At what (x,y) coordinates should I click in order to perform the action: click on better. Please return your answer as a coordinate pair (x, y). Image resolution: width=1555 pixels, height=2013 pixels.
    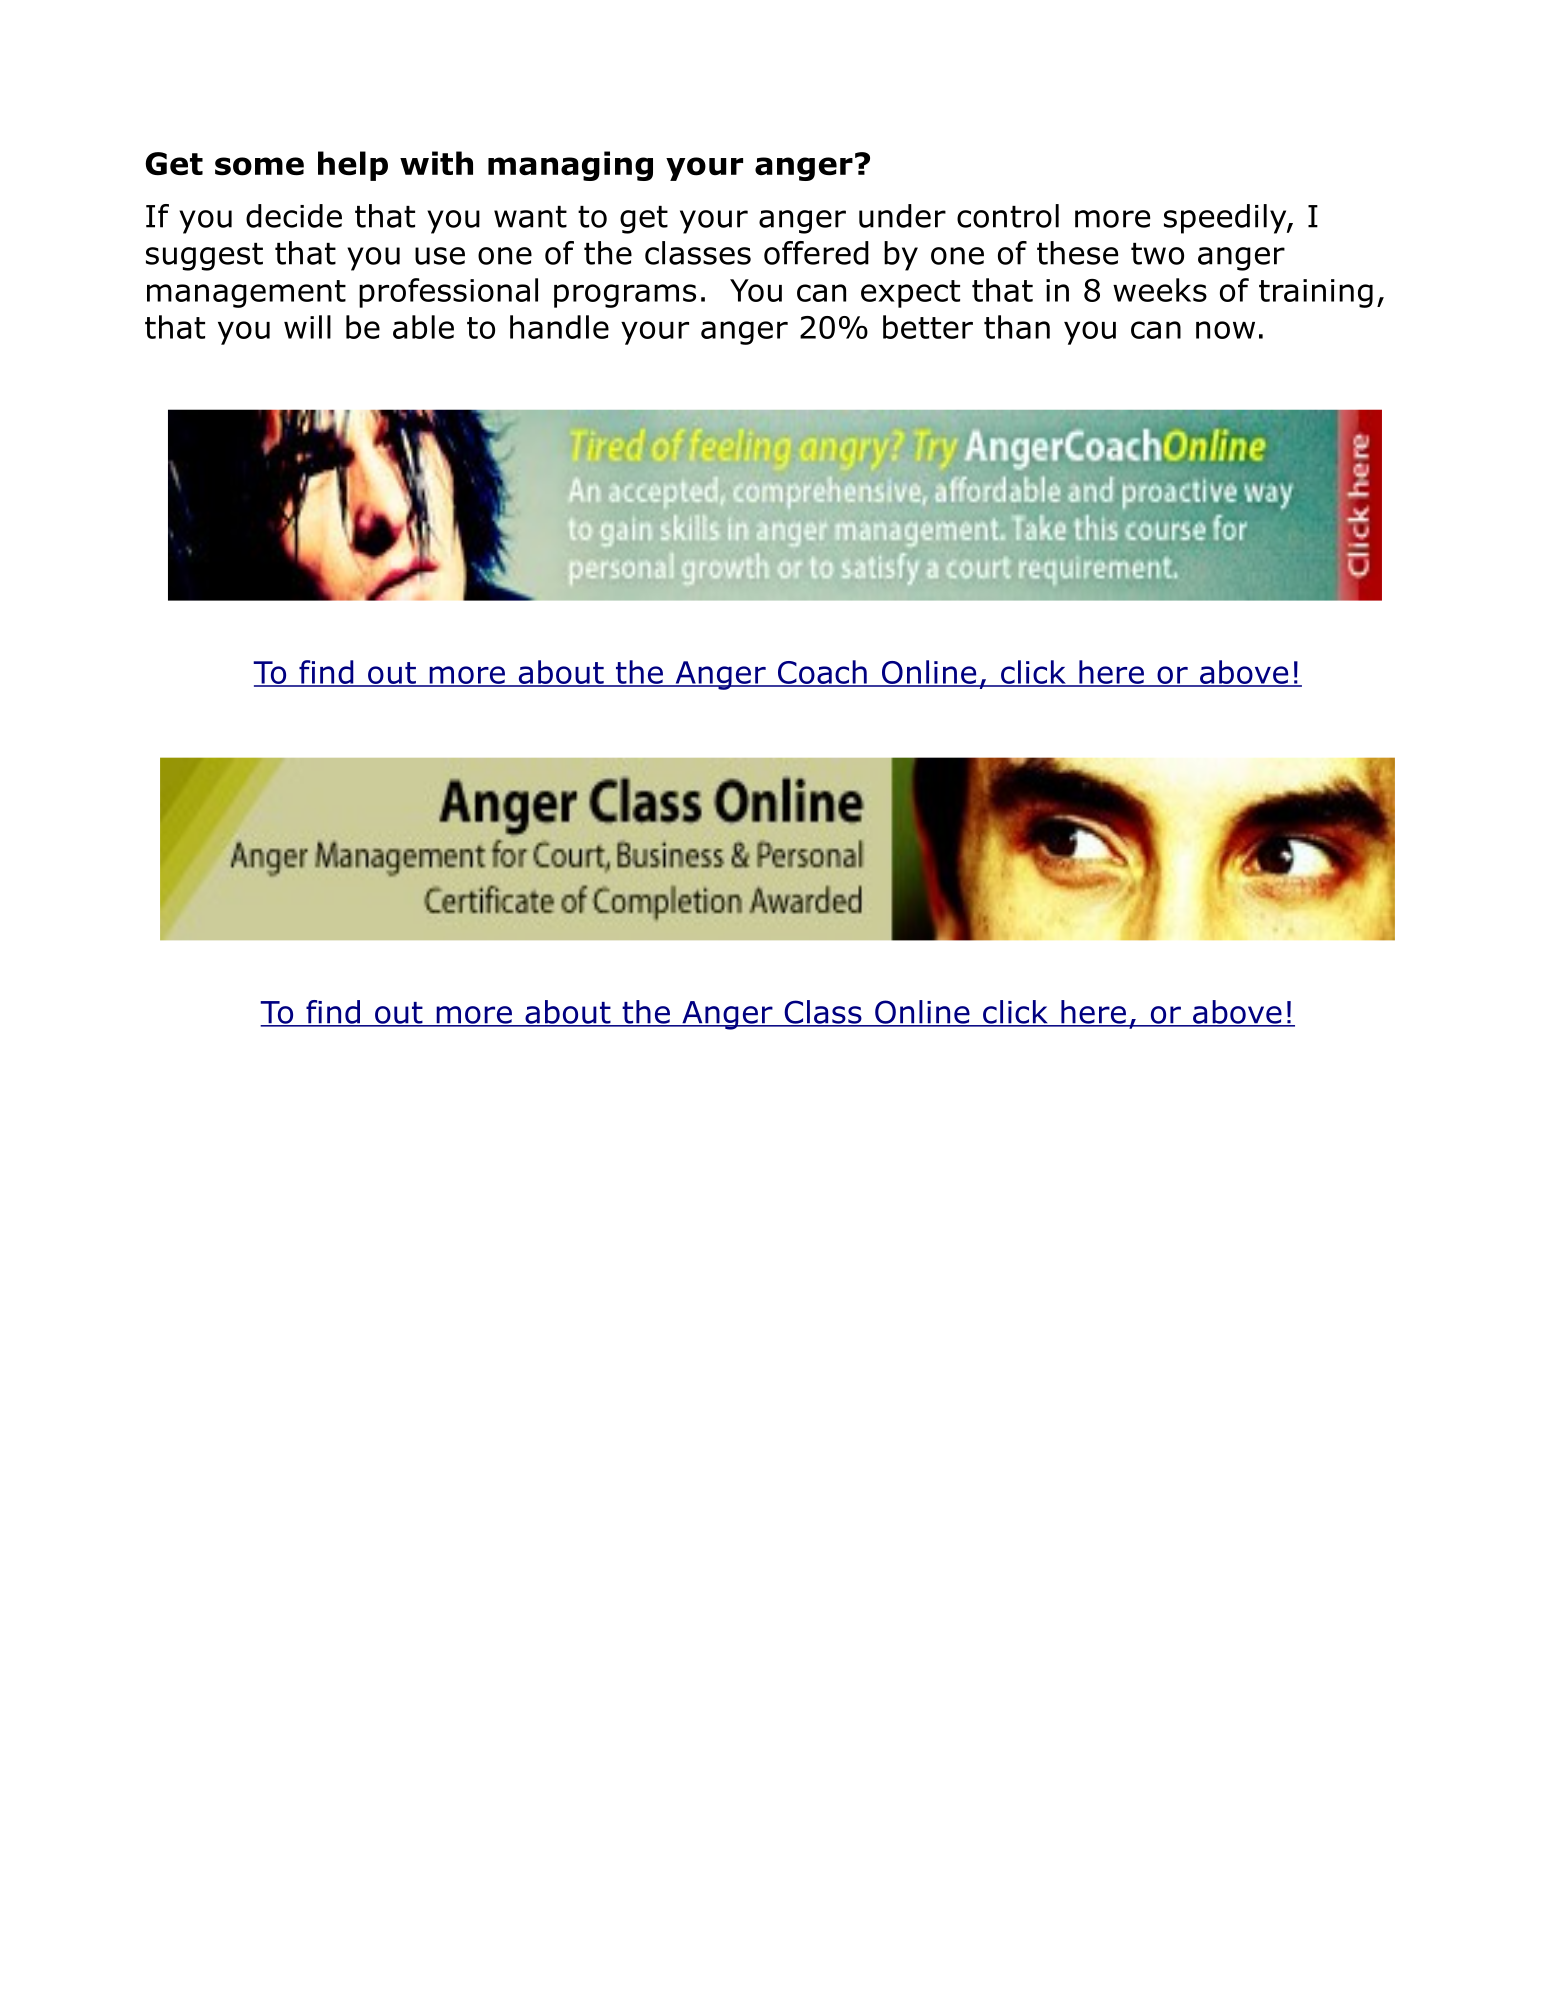
    Looking at the image, I should click on (928, 327).
